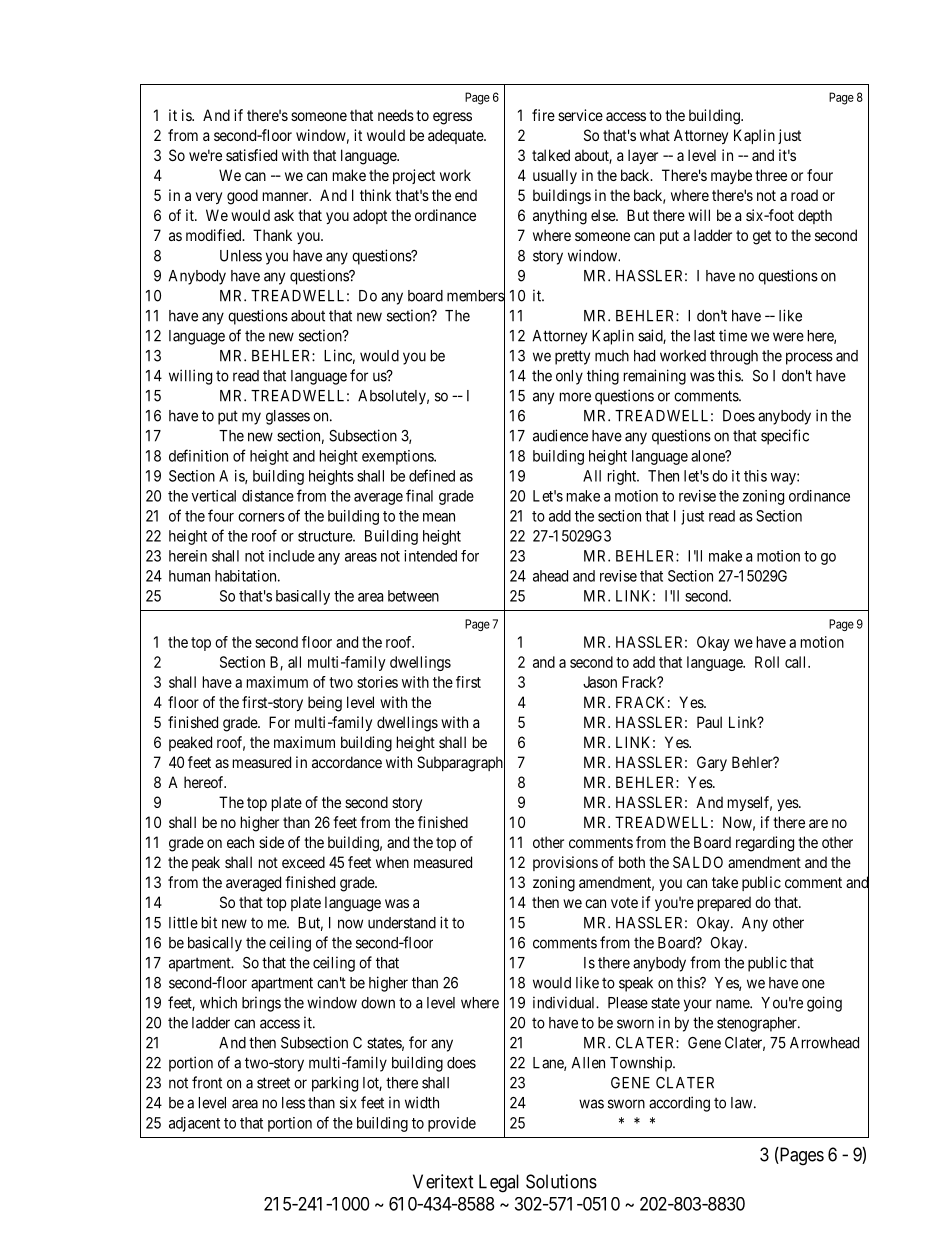  What do you see at coordinates (499, 1183) in the page?
I see `Legal` at bounding box center [499, 1183].
